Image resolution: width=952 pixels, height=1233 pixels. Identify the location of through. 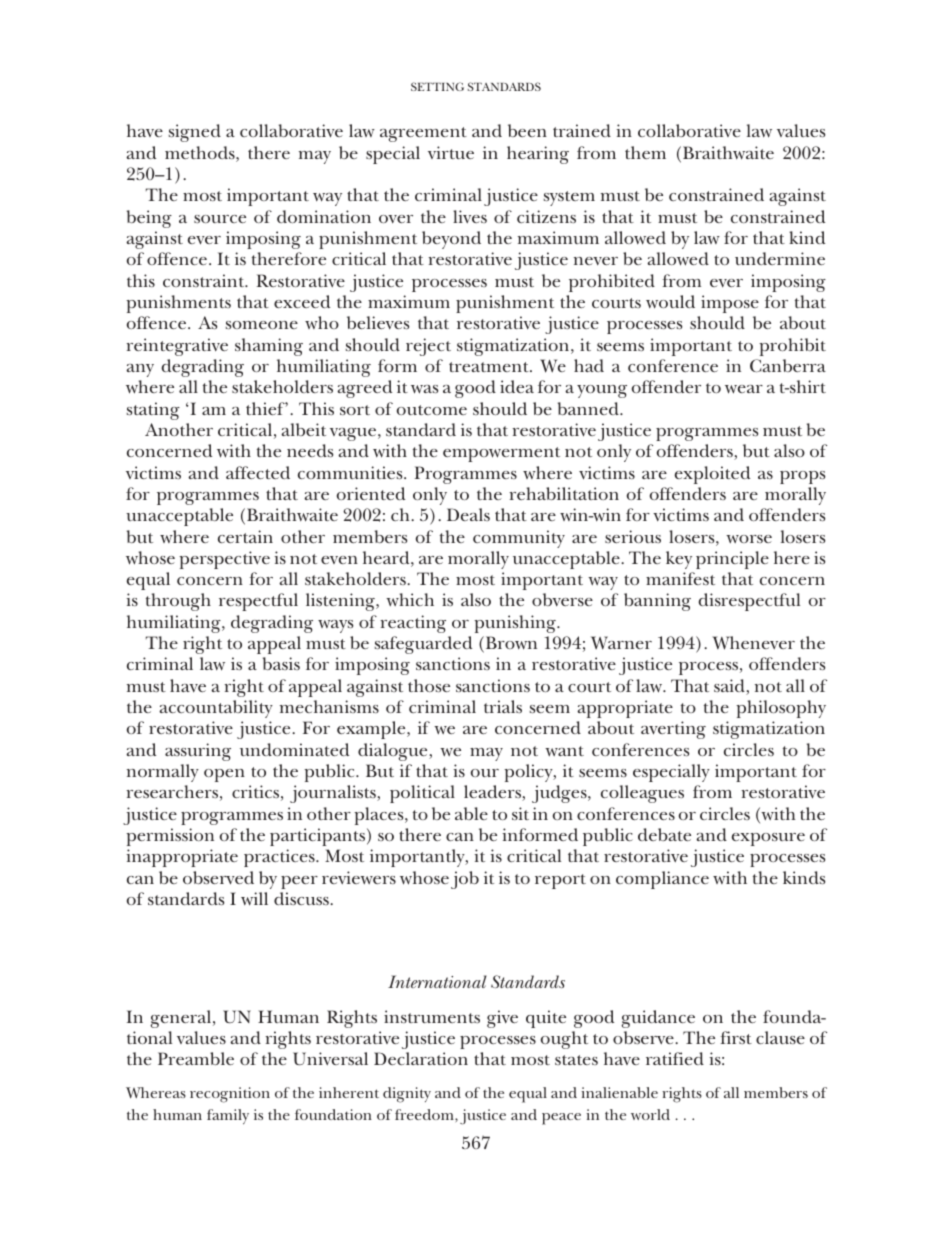
(178, 602).
